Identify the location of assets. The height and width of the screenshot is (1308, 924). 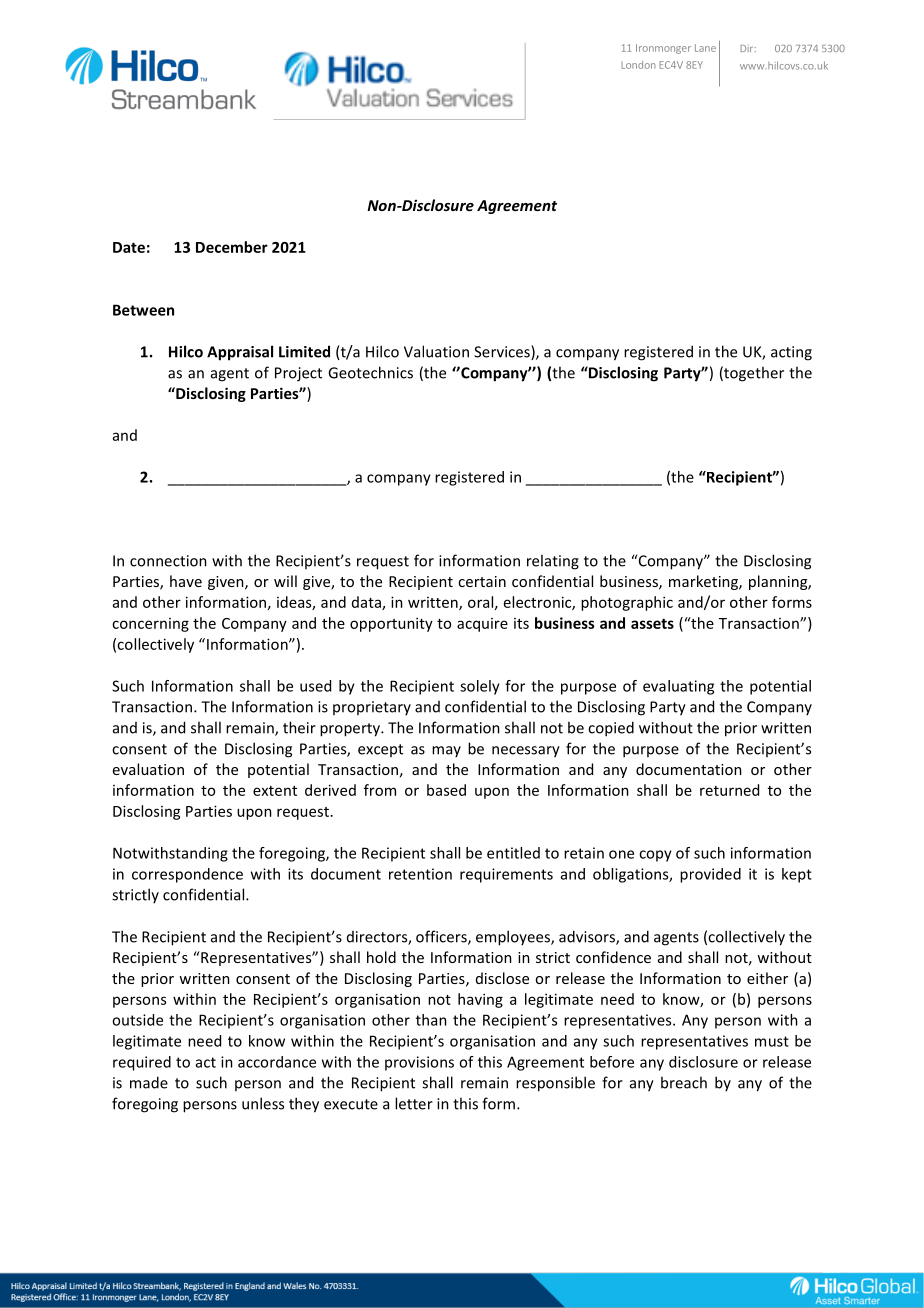
(652, 623).
